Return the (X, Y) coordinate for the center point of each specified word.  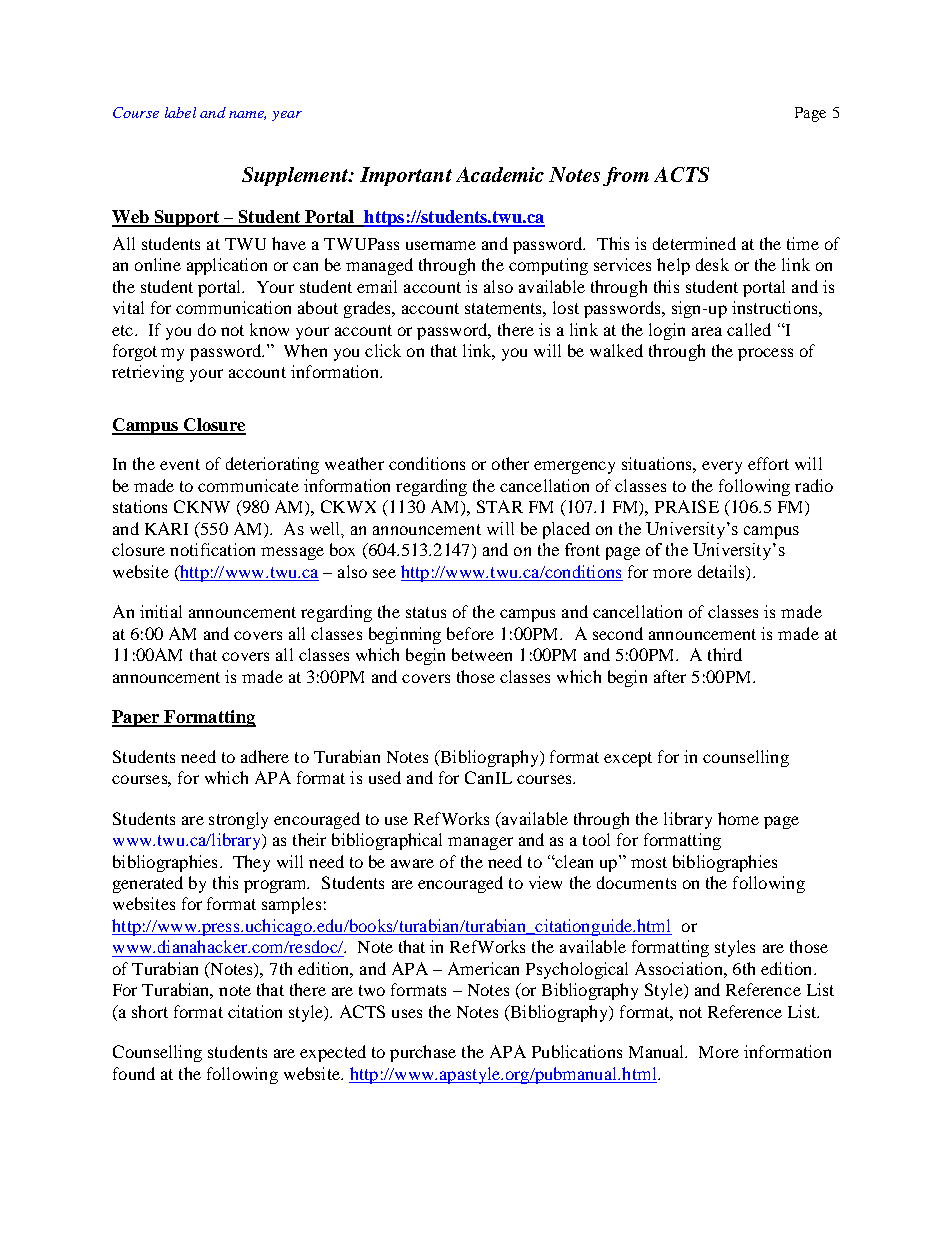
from (626, 176)
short (150, 1011)
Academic (500, 174)
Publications (577, 1051)
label (180, 112)
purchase (423, 1053)
